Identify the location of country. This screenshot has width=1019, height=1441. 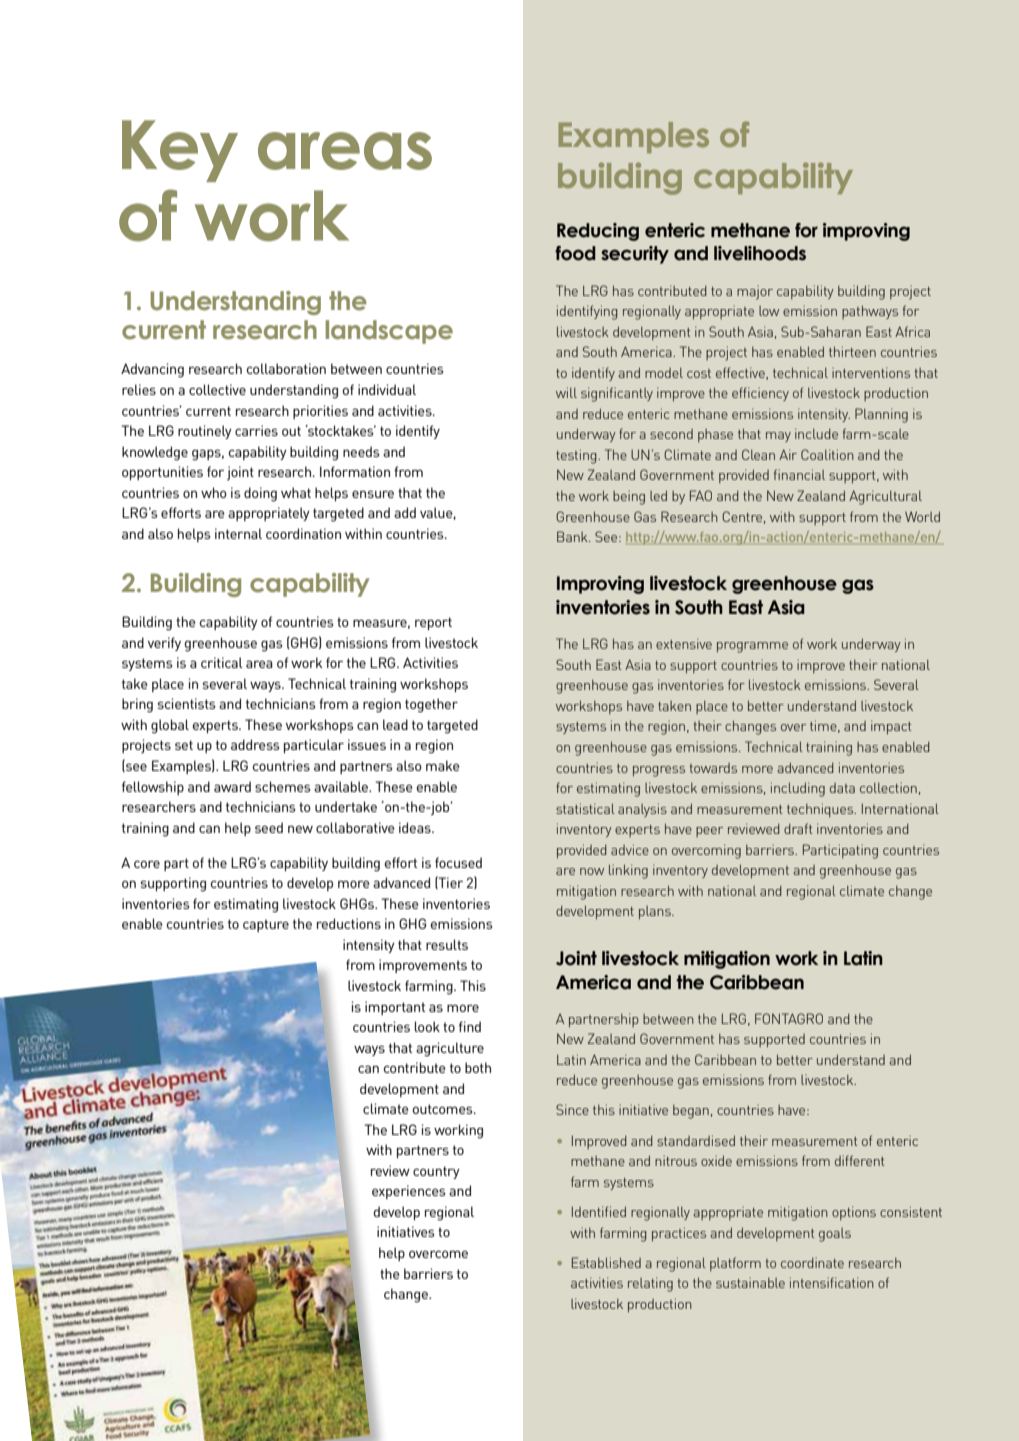
(436, 1172).
